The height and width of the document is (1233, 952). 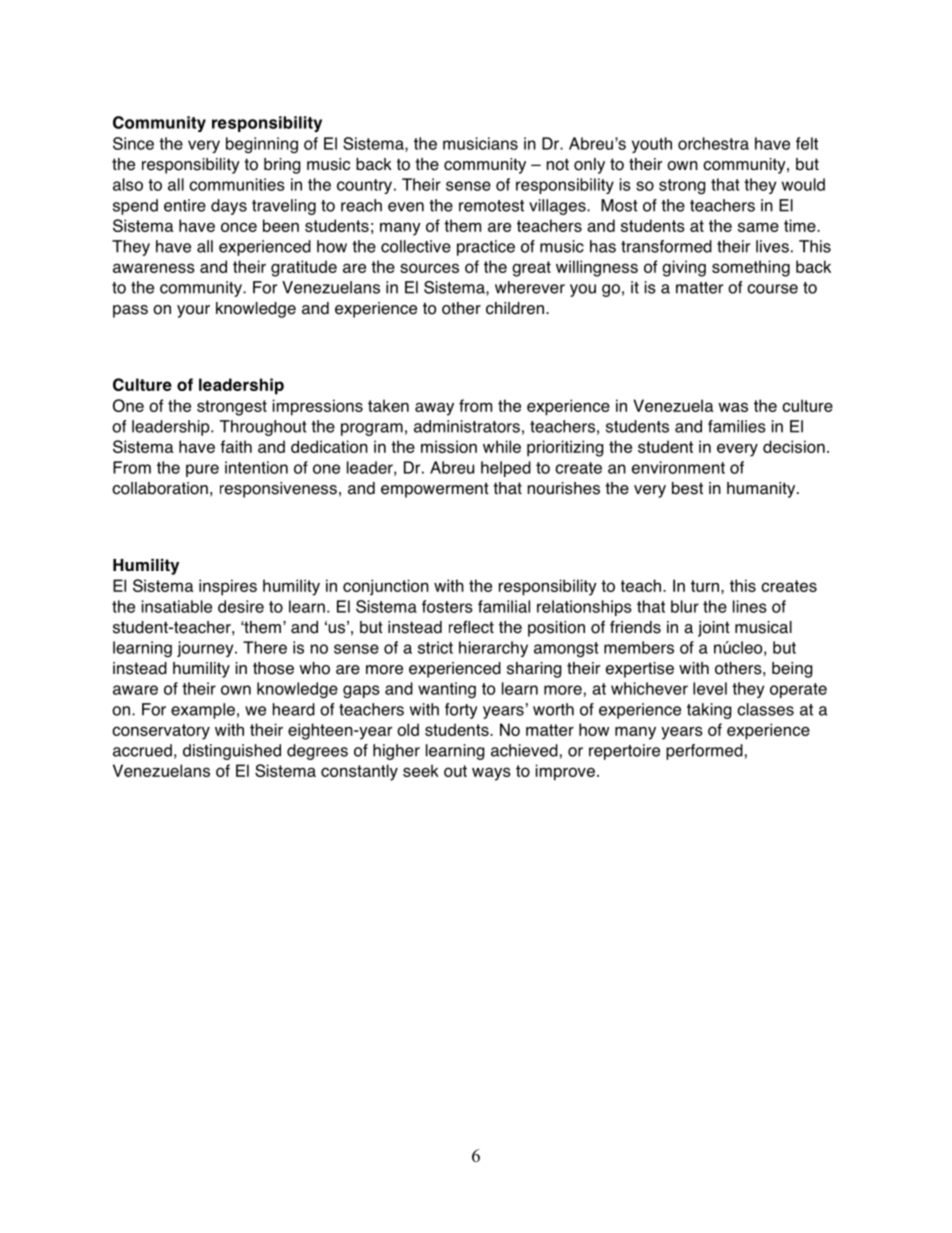 I want to click on youth, so click(x=652, y=145).
